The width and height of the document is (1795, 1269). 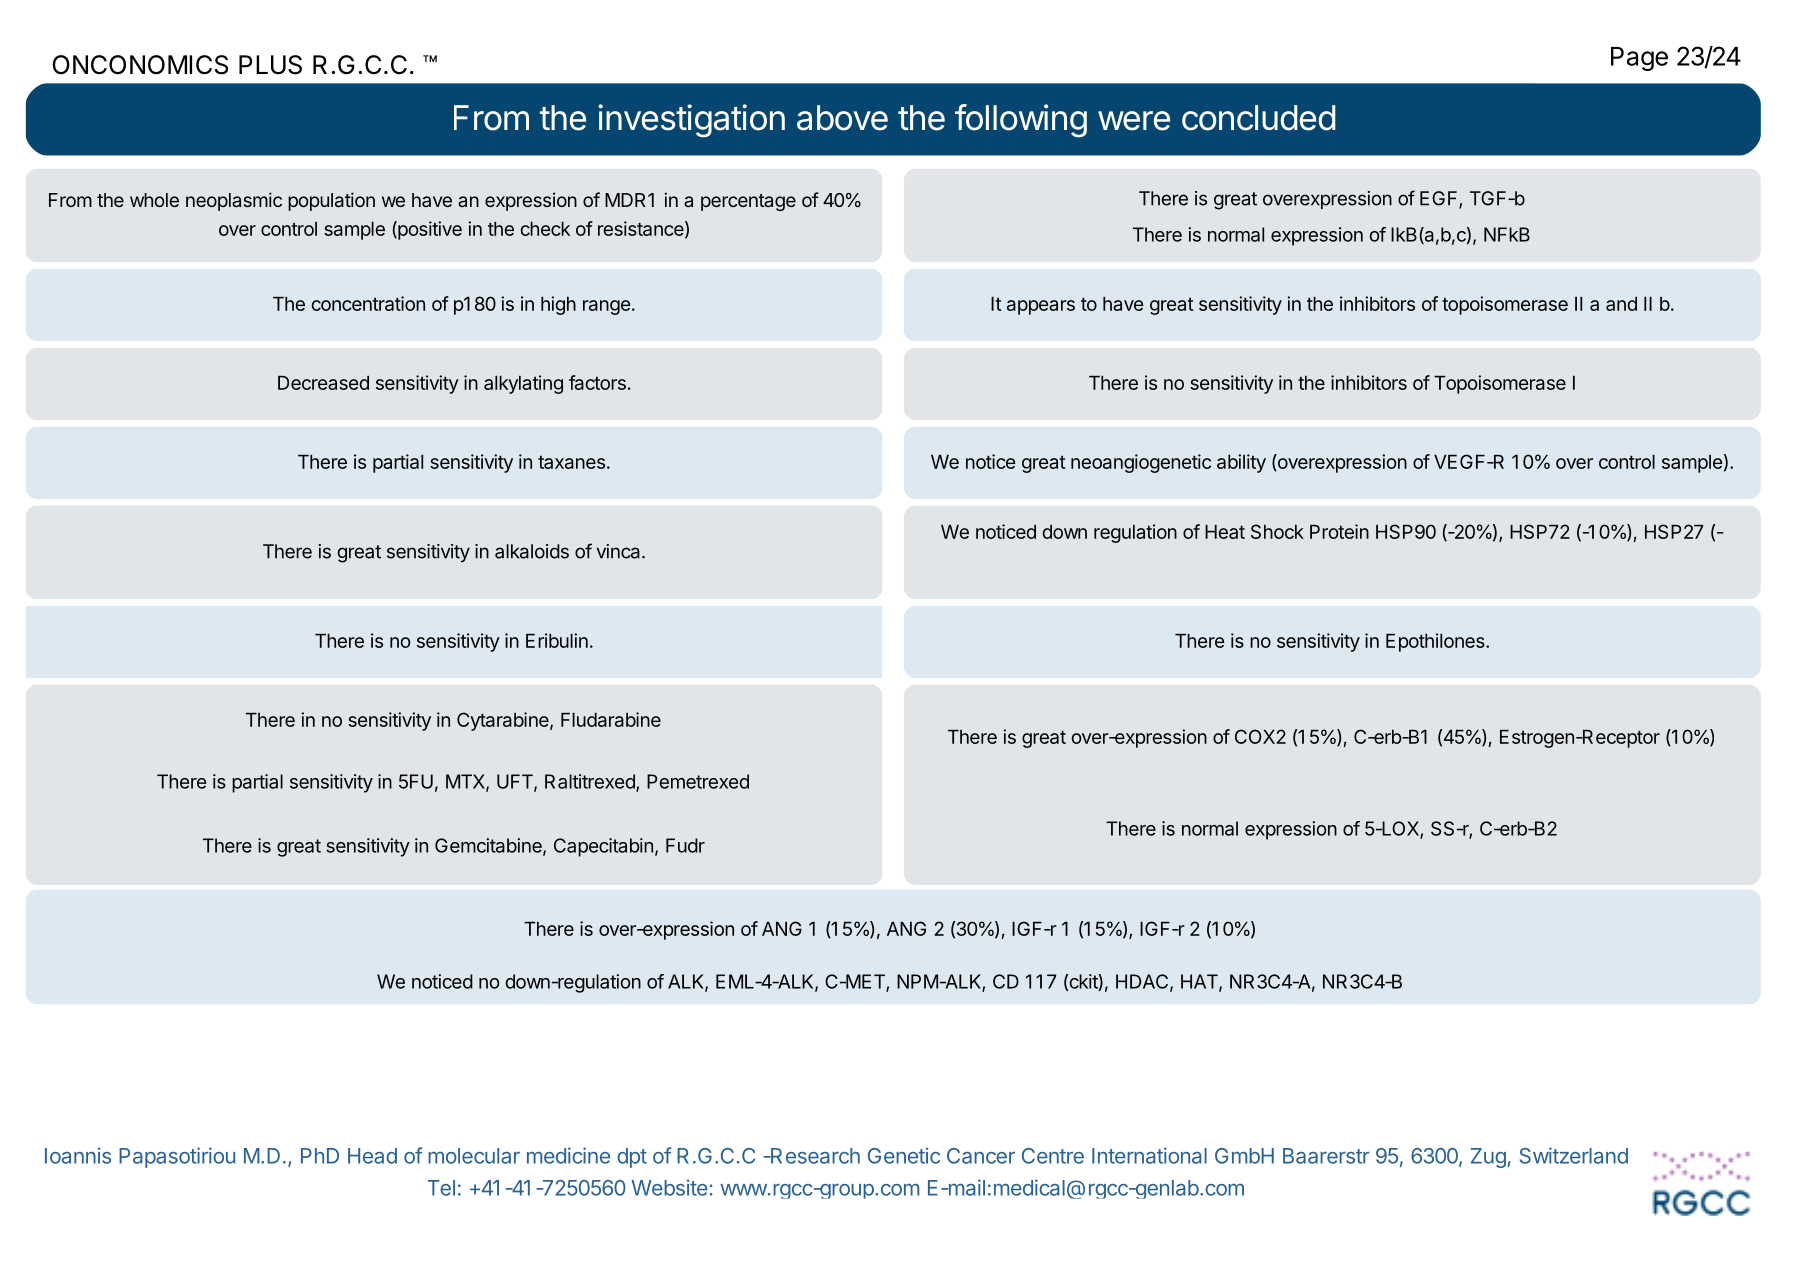 I want to click on concluded, so click(x=1258, y=118).
